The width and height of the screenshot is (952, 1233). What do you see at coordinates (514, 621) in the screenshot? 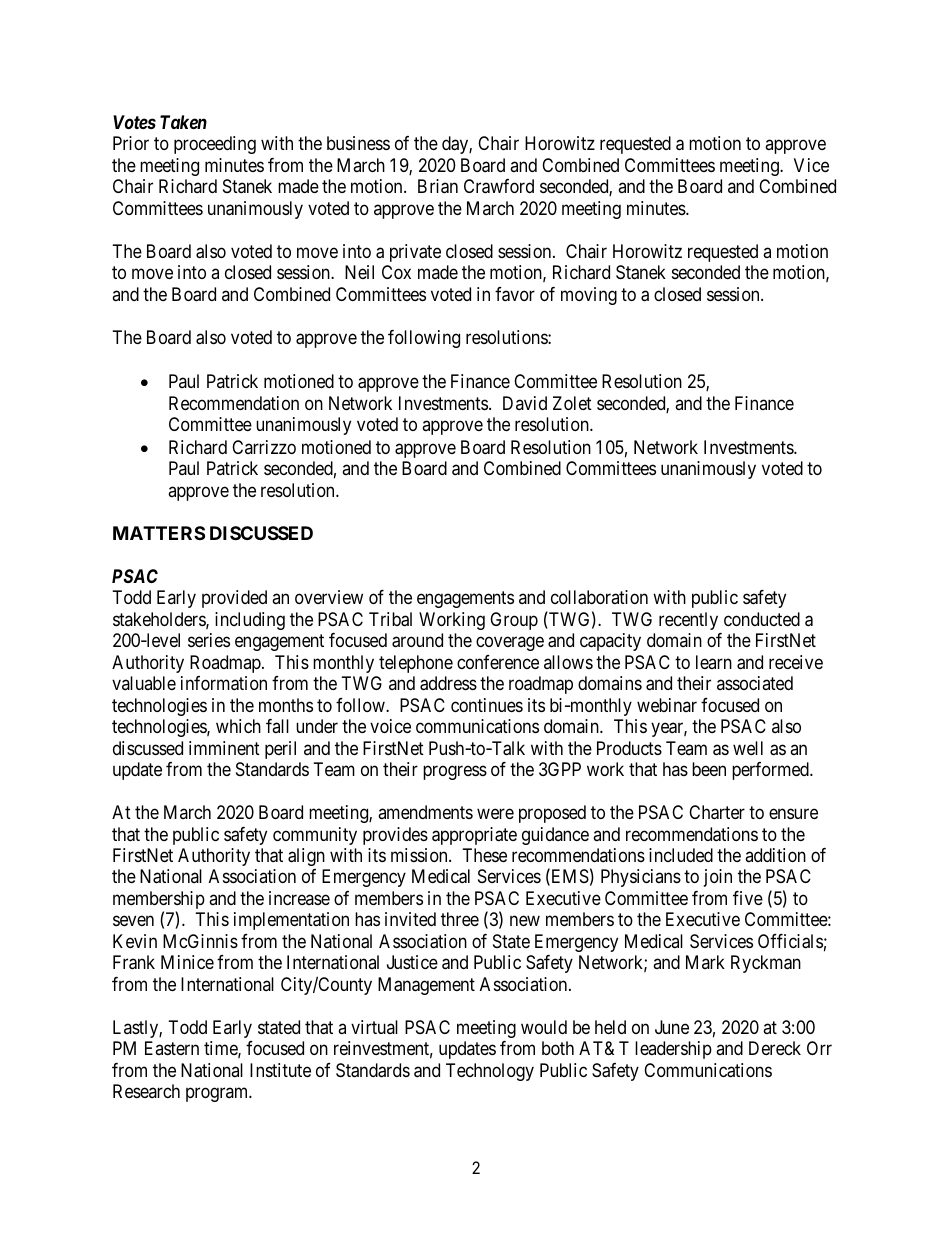
I see `Group` at bounding box center [514, 621].
